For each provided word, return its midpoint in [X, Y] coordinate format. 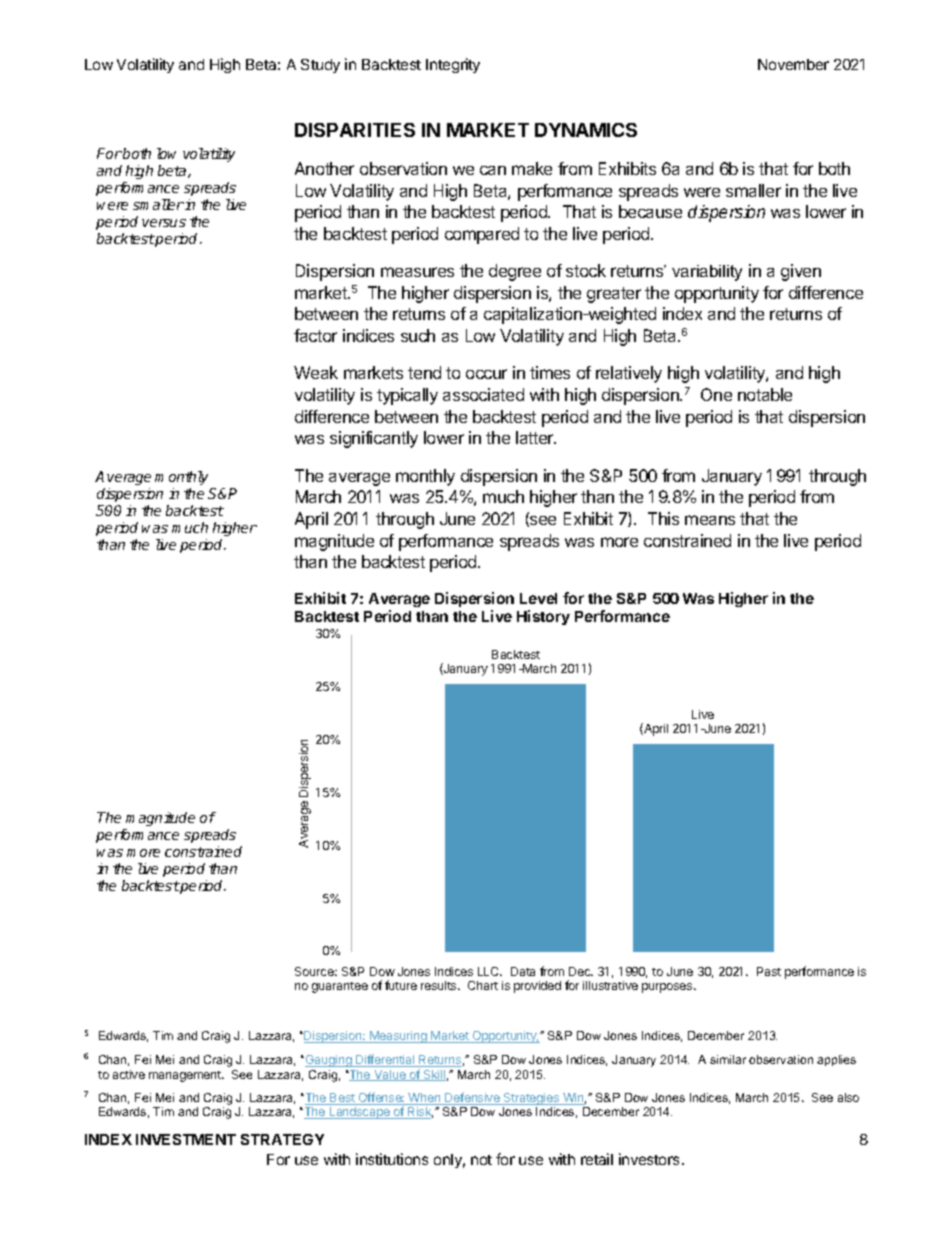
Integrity [453, 65]
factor [315, 335]
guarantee [340, 987]
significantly [374, 439]
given [801, 272]
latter [536, 437]
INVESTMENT [186, 1139]
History [543, 617]
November [793, 64]
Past [769, 971]
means [710, 520]
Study [320, 66]
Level [538, 598]
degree [515, 272]
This [663, 518]
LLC [490, 971]
